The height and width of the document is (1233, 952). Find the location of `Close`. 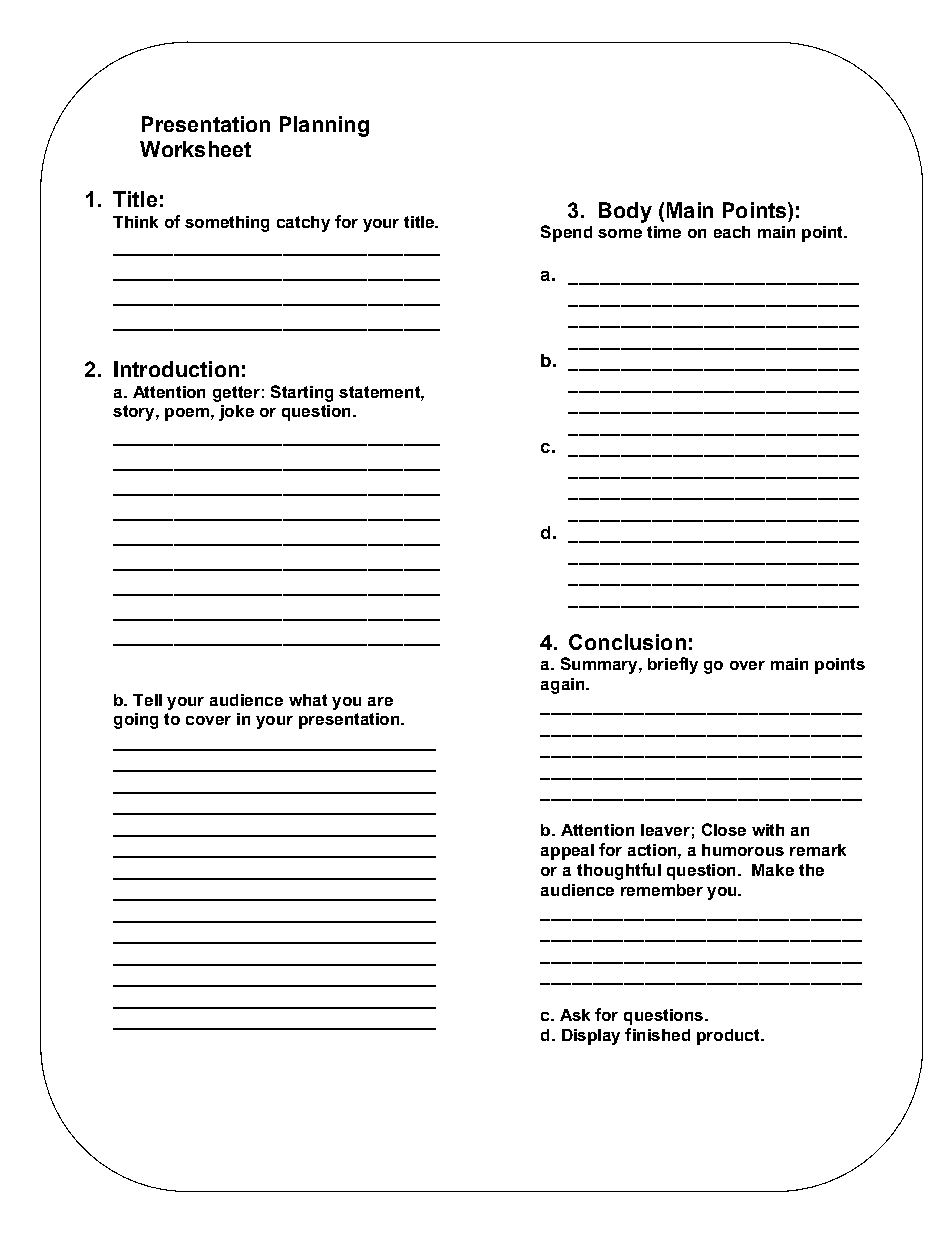

Close is located at coordinates (724, 829).
